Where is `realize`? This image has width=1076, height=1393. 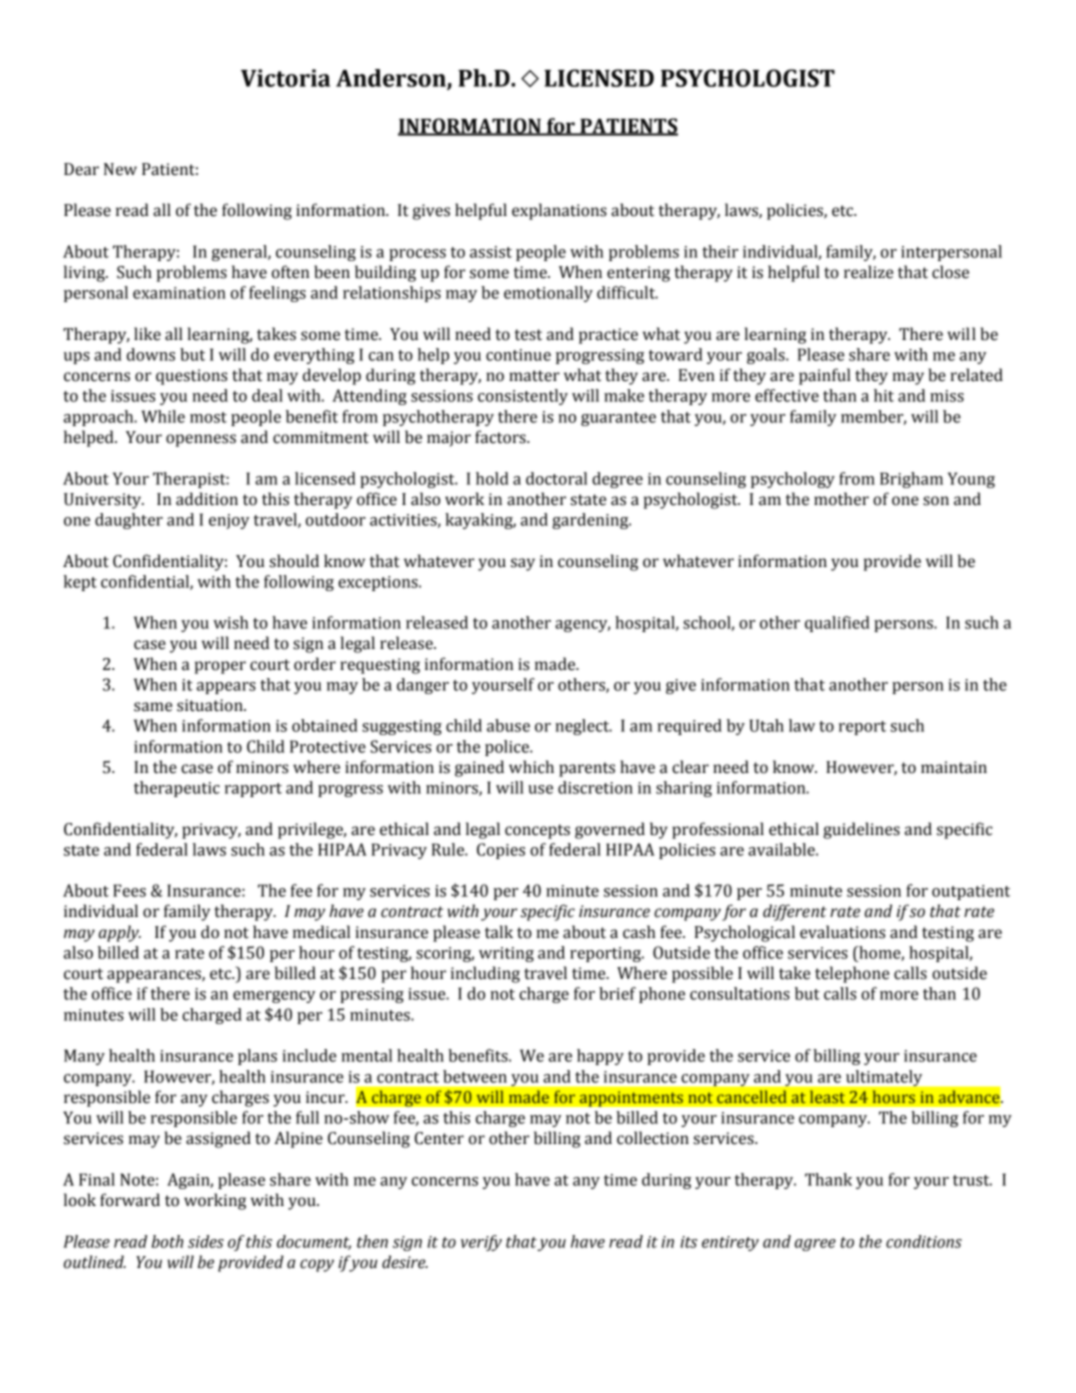
realize is located at coordinates (868, 272).
